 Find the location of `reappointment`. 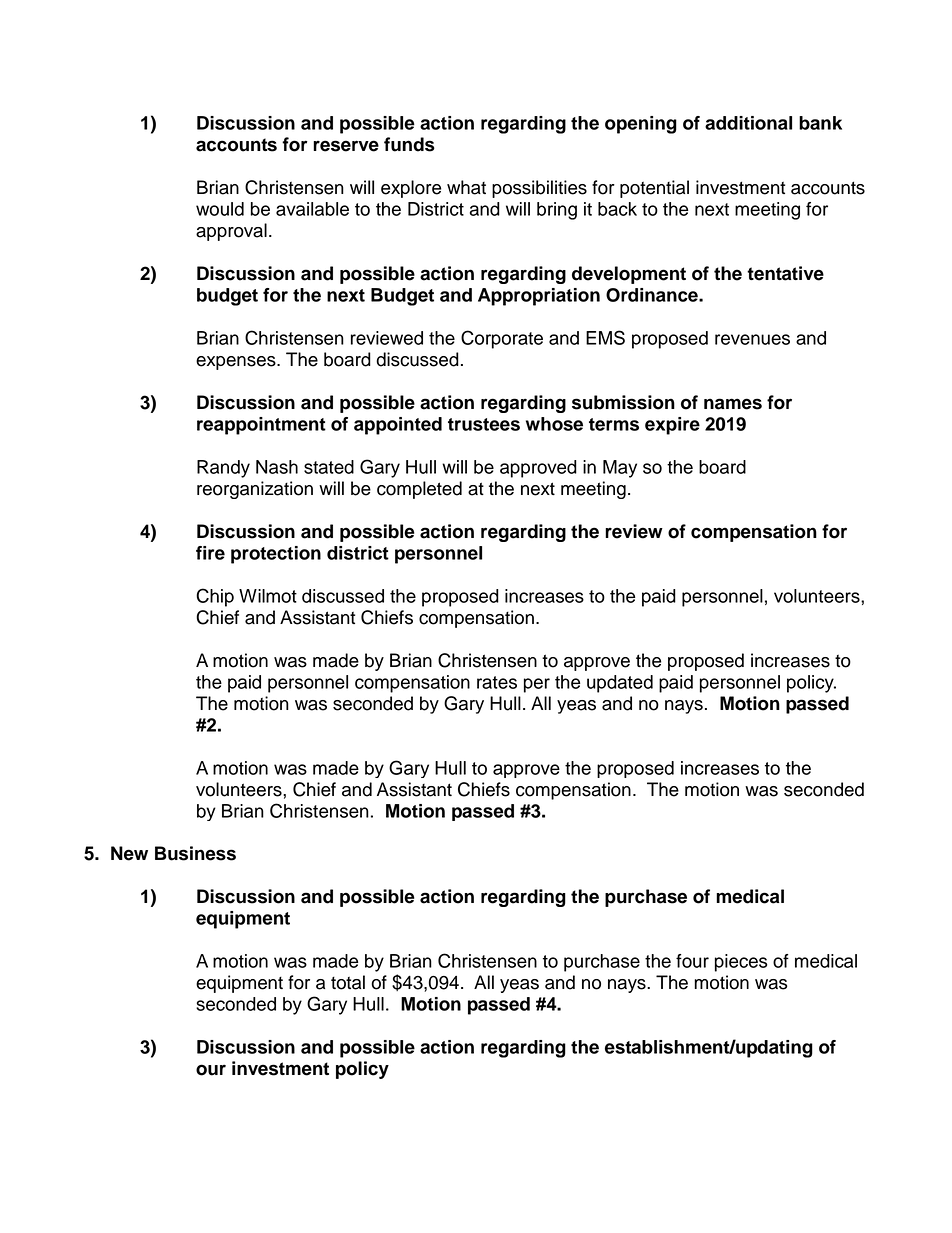

reappointment is located at coordinates (261, 426).
